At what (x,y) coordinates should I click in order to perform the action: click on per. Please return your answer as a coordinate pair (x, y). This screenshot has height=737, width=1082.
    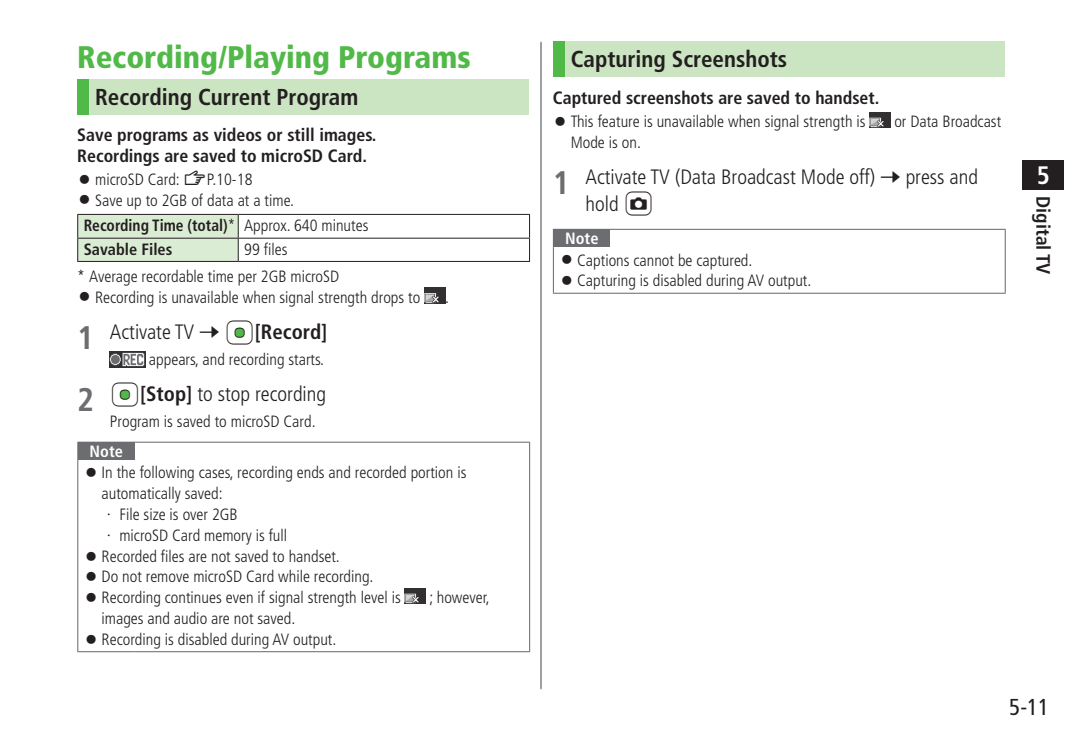
    Looking at the image, I should click on (247, 279).
